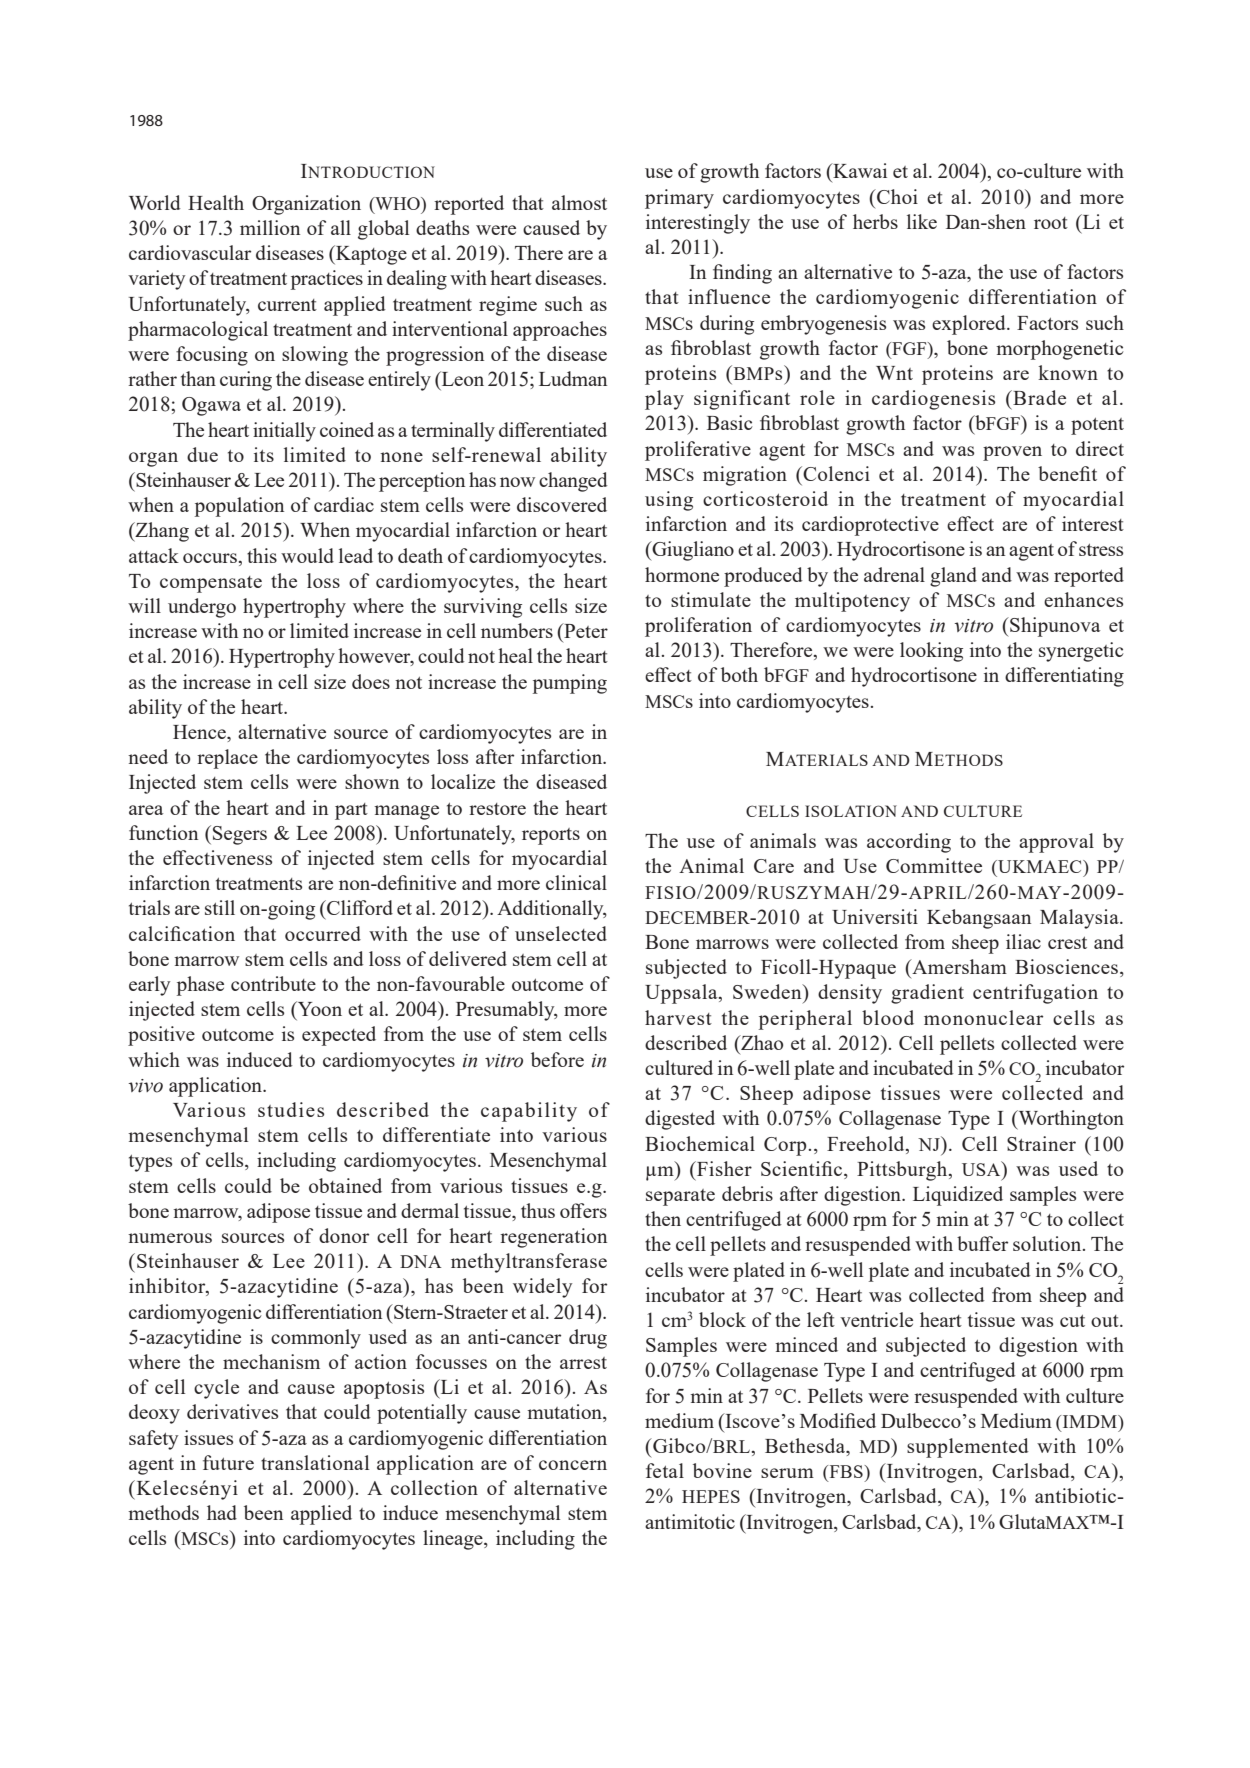 The height and width of the document is (1768, 1250). What do you see at coordinates (583, 1210) in the document?
I see `offers` at bounding box center [583, 1210].
